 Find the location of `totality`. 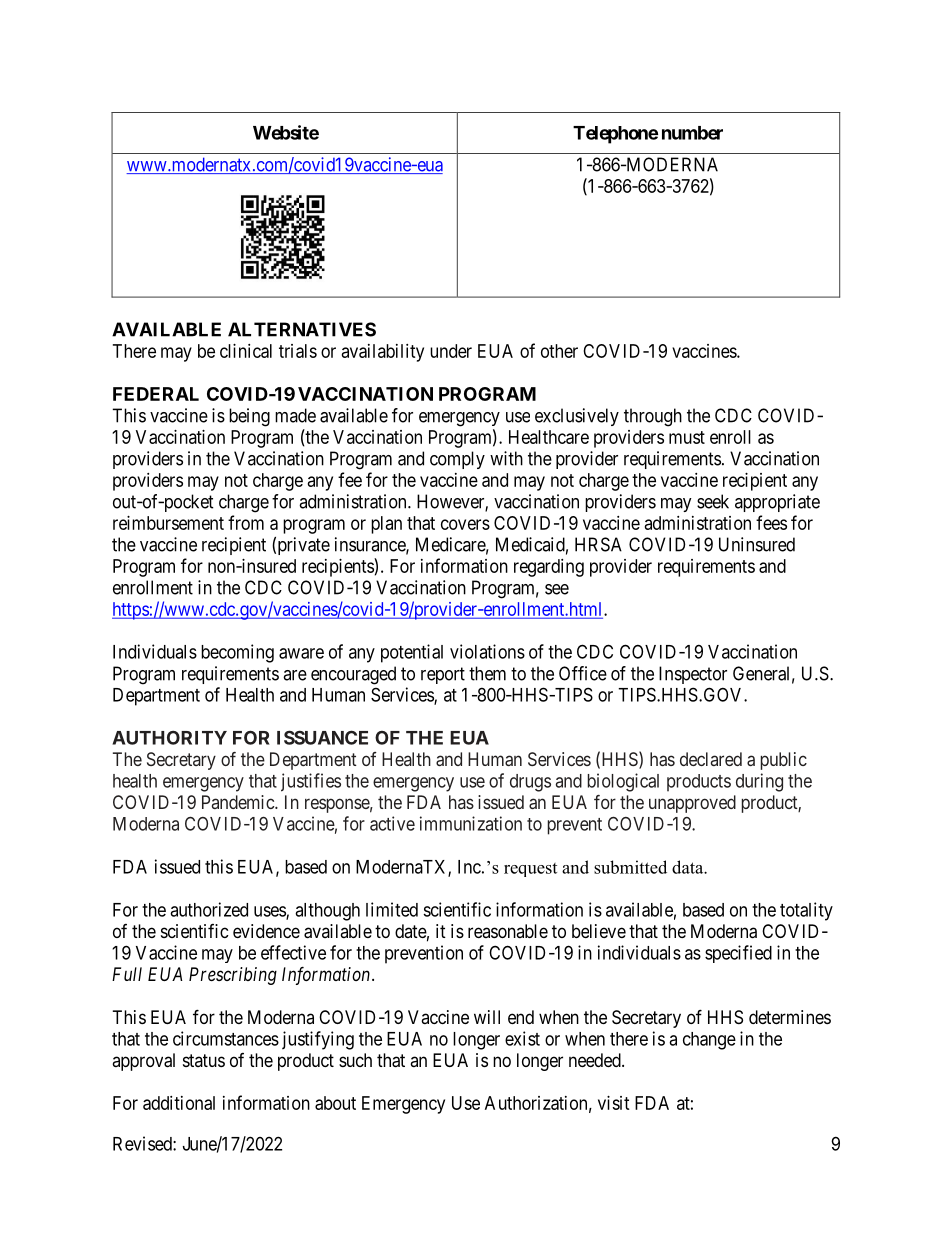

totality is located at coordinates (806, 911).
